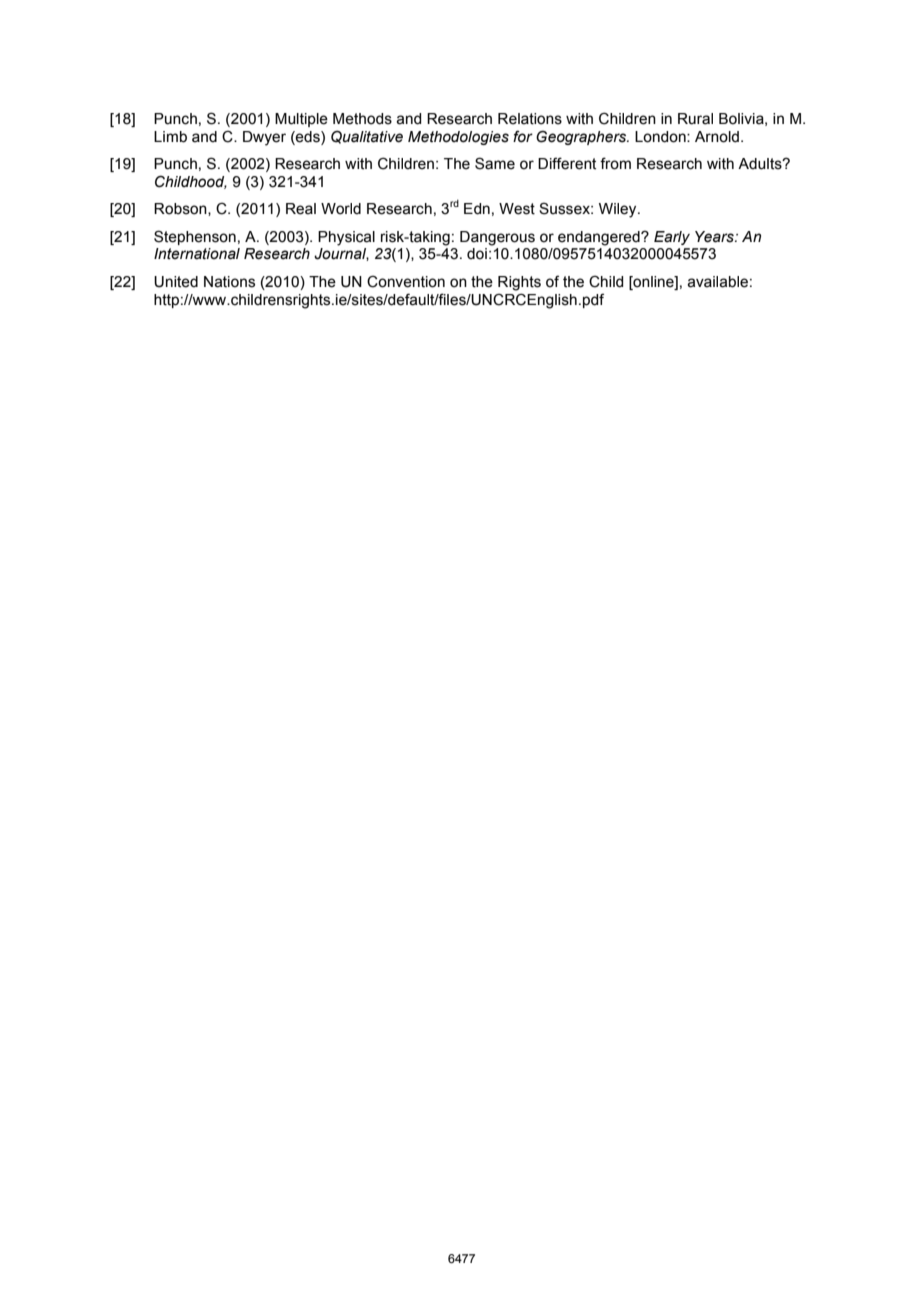  Describe the element at coordinates (695, 119) in the page. I see `Rural` at that location.
